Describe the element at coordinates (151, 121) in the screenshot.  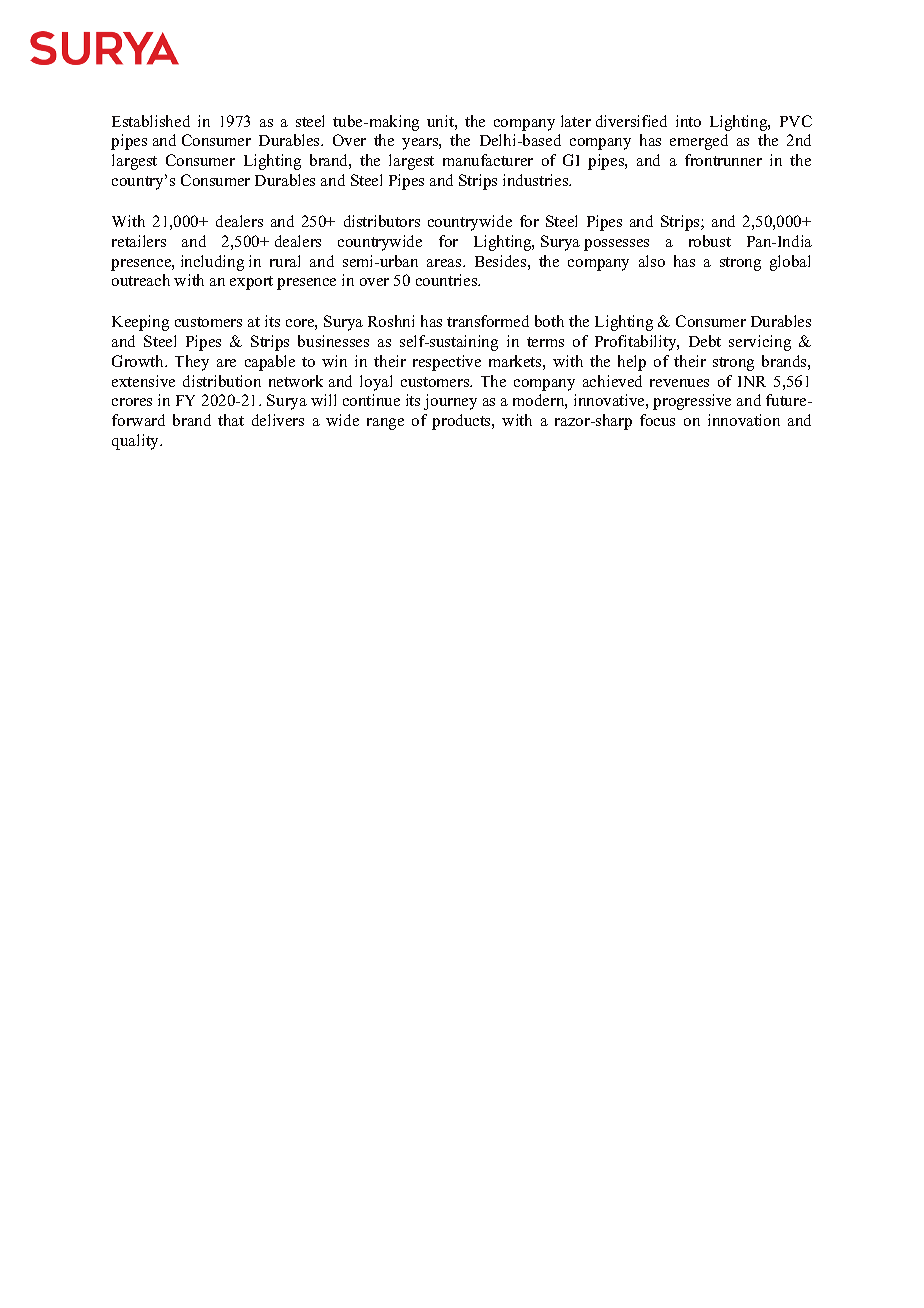
I see `Established` at that location.
